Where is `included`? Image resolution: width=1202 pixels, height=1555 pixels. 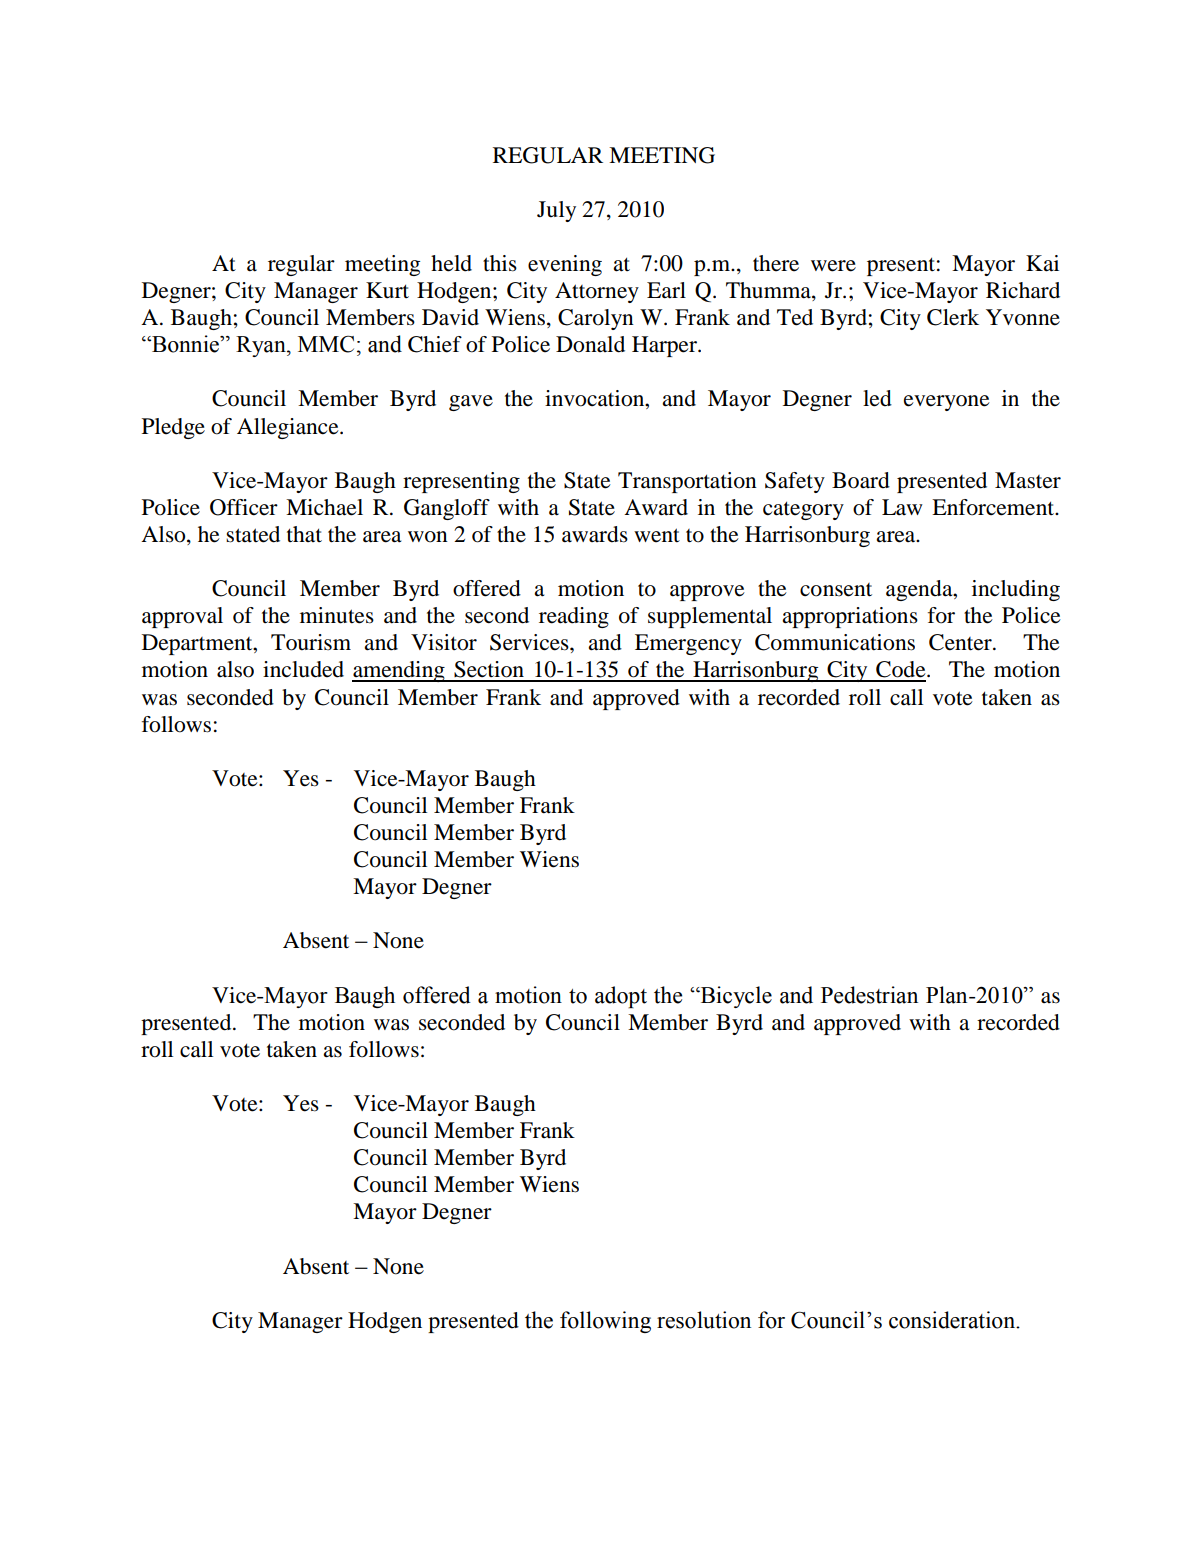 included is located at coordinates (303, 669).
